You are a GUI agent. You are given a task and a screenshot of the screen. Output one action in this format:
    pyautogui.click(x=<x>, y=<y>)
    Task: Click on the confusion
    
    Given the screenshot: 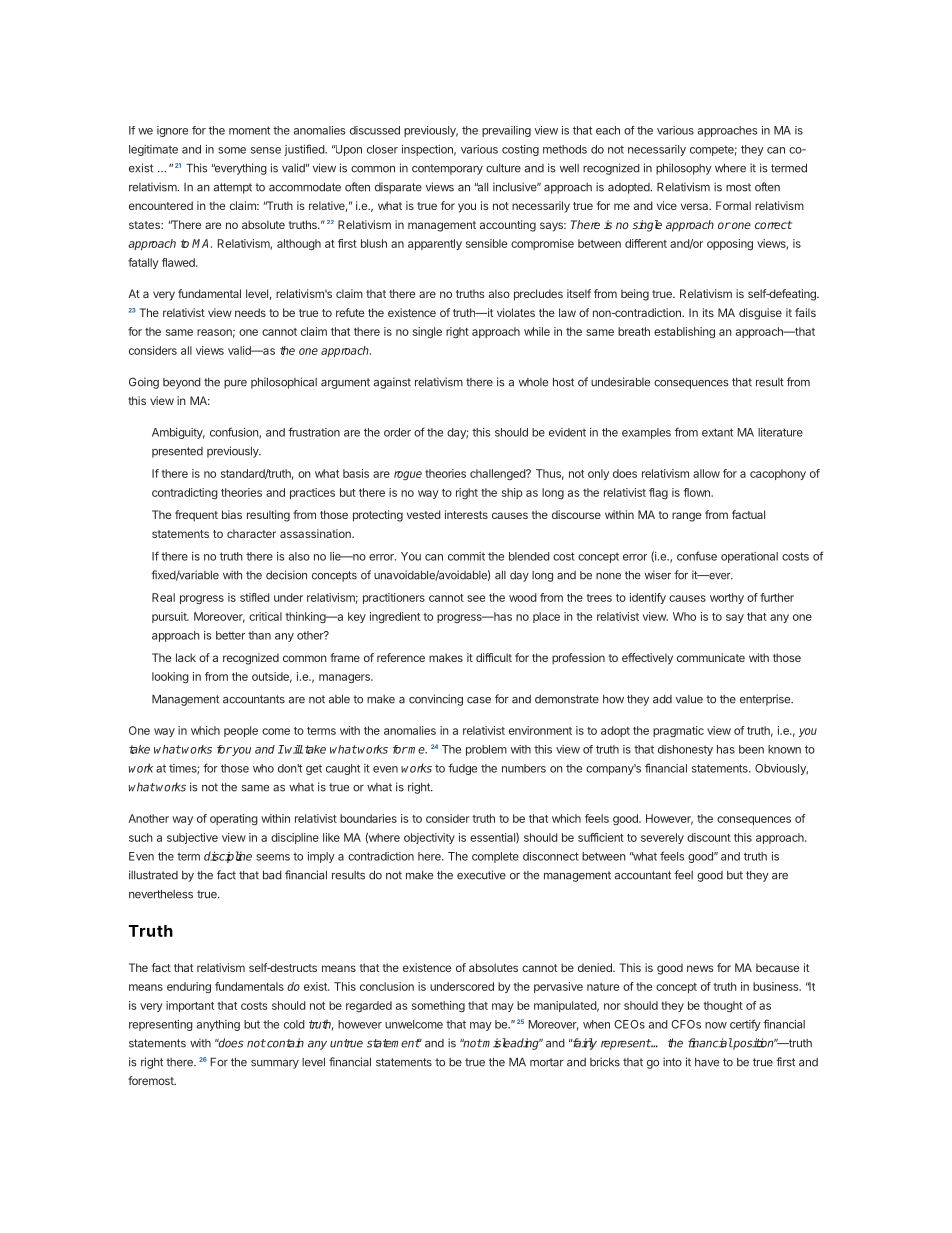 What is the action you would take?
    pyautogui.click(x=235, y=433)
